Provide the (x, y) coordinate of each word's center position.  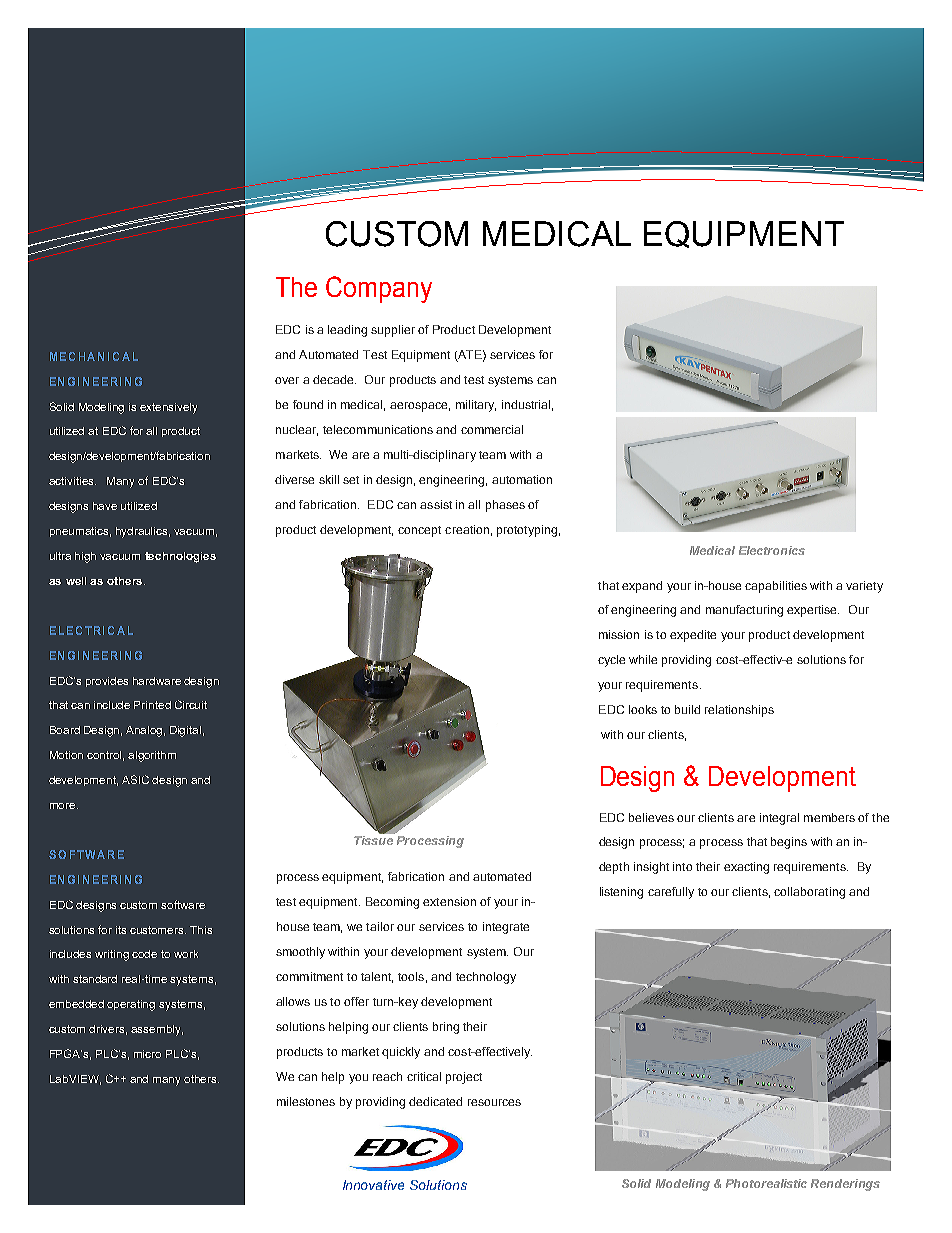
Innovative (373, 1185)
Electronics (772, 550)
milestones (306, 1101)
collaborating (809, 893)
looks (643, 709)
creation (467, 529)
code (144, 954)
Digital (185, 731)
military (476, 406)
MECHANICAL (94, 356)
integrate (506, 928)
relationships (739, 711)
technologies (180, 557)
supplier (393, 331)
